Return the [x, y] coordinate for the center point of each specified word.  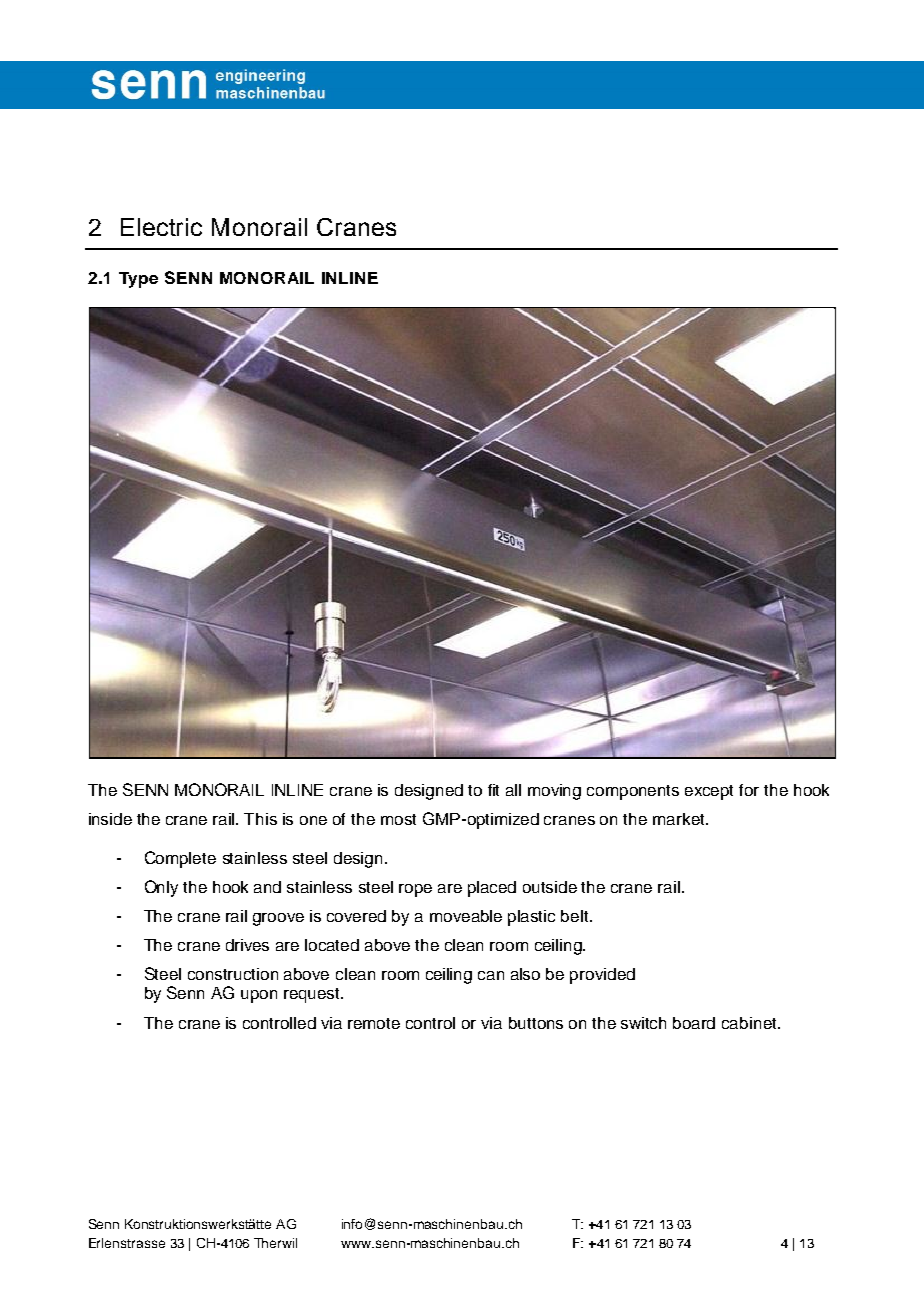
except [709, 792]
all [513, 790]
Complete [180, 859]
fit [493, 790]
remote [374, 1023]
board [694, 1023]
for [749, 790]
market [680, 819]
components [633, 792]
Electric [161, 227]
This [260, 819]
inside [110, 819]
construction [233, 974]
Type [138, 280]
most [398, 819]
